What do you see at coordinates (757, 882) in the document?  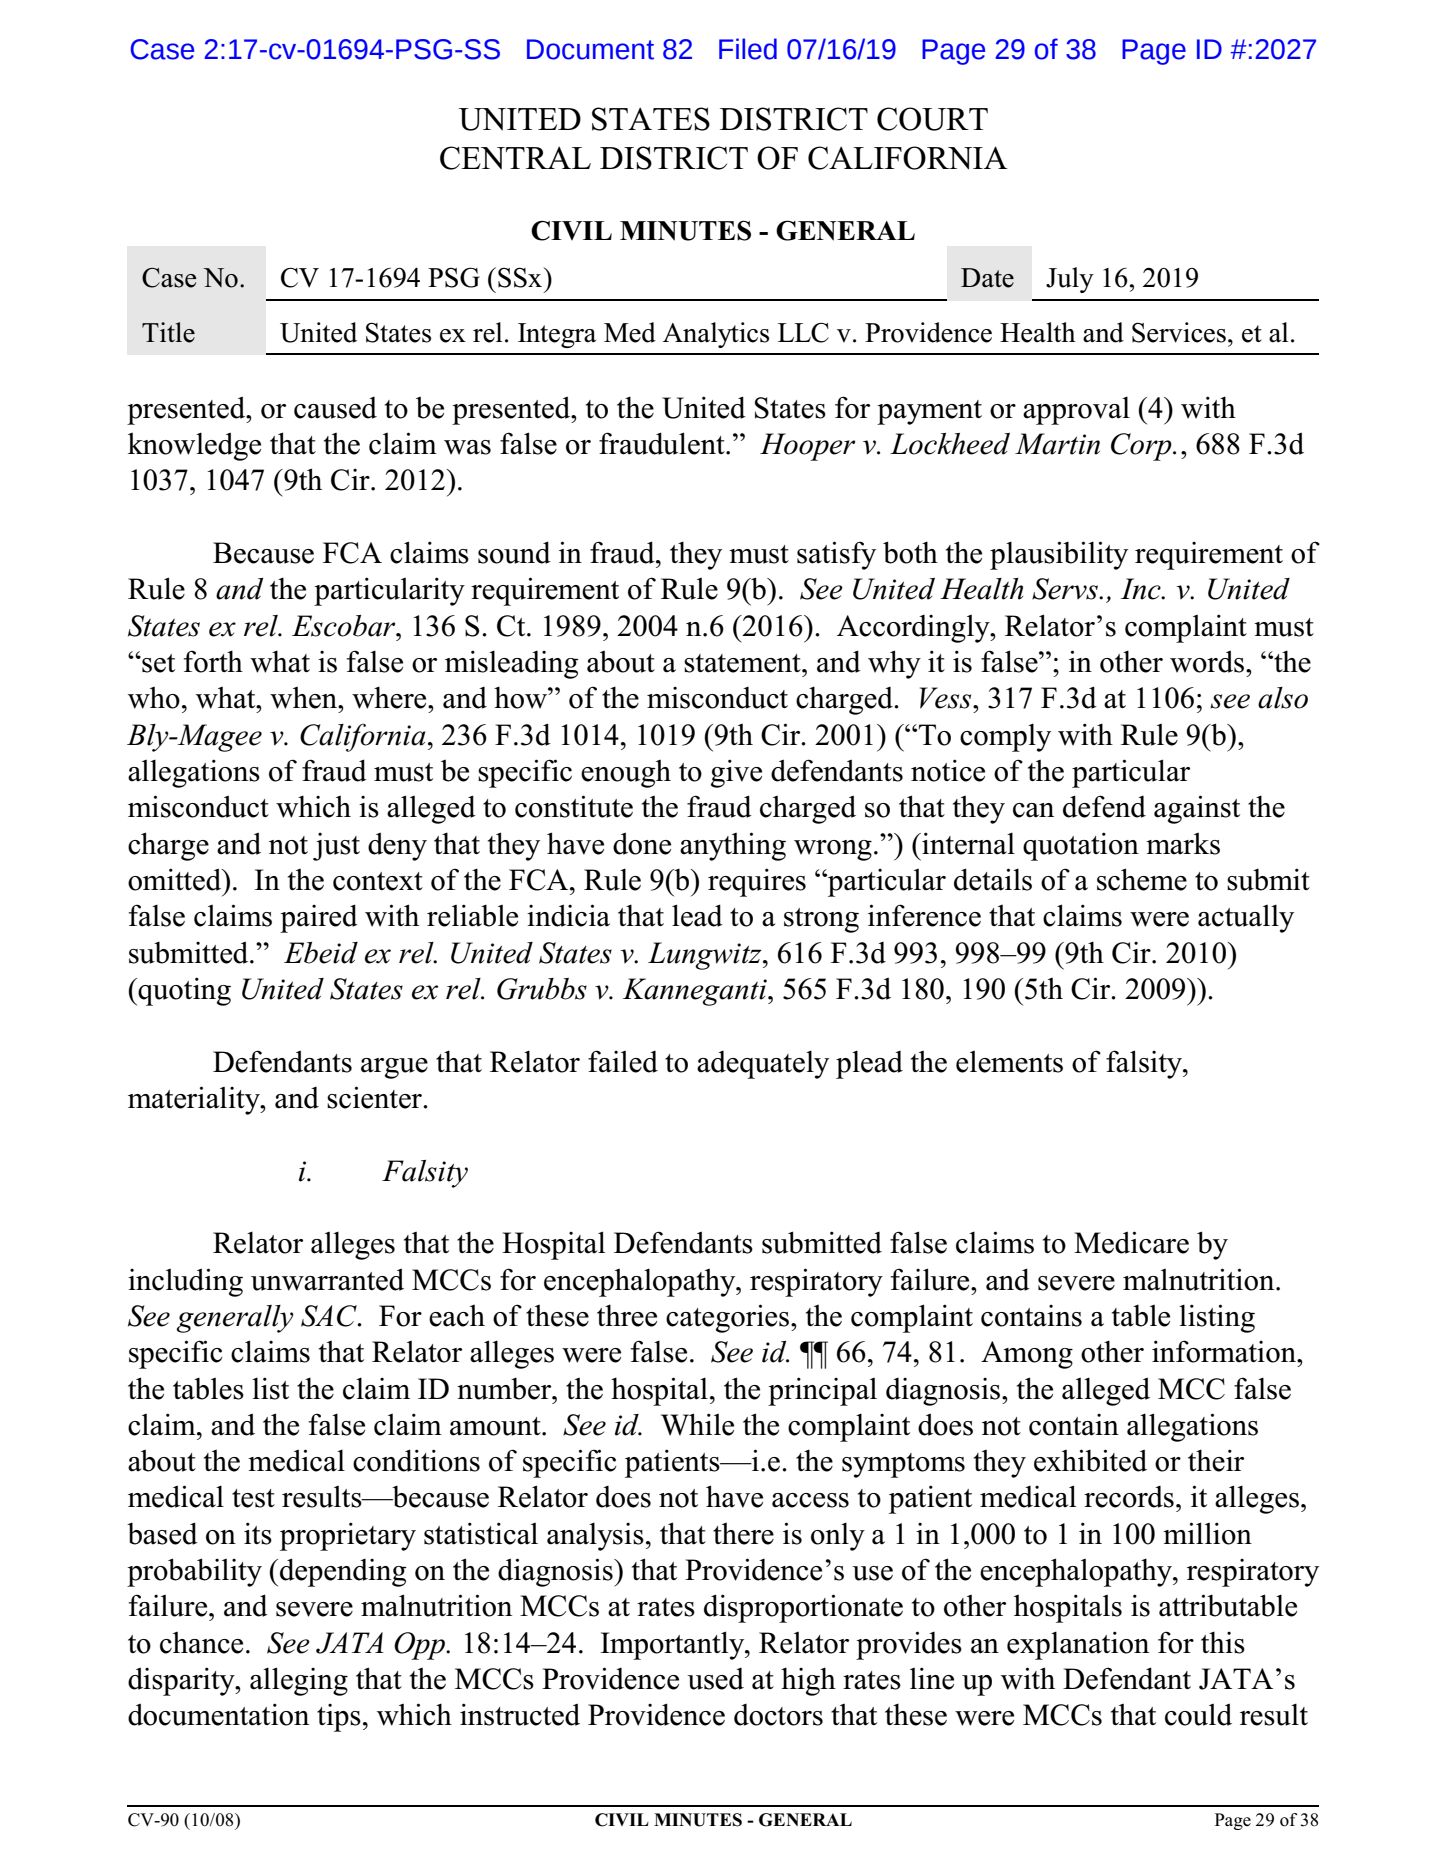 I see `requires` at bounding box center [757, 882].
